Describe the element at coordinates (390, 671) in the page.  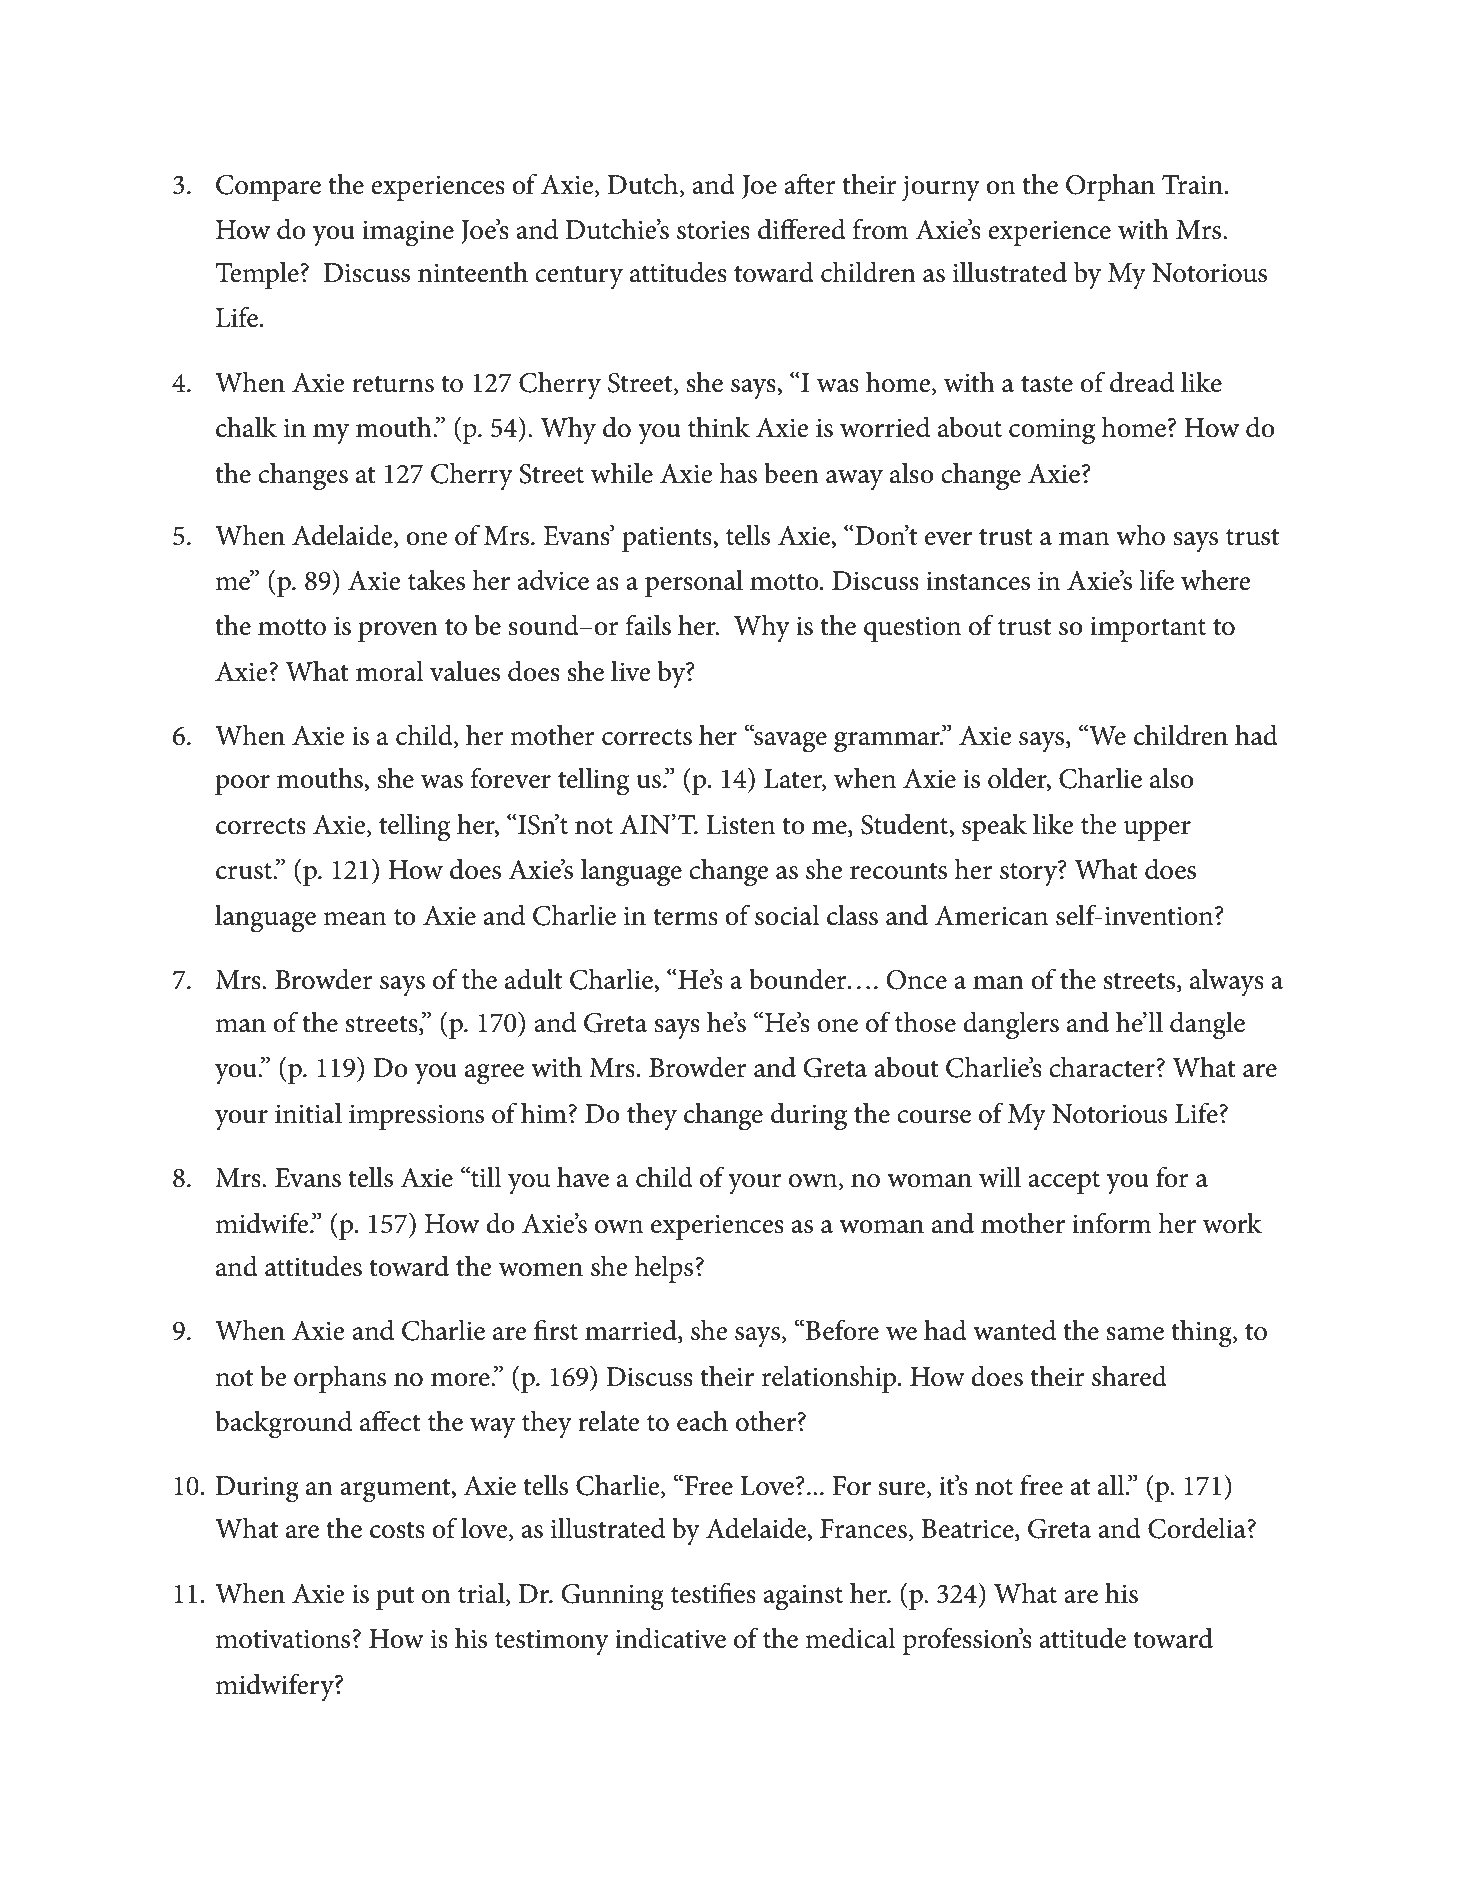
I see `moral` at that location.
